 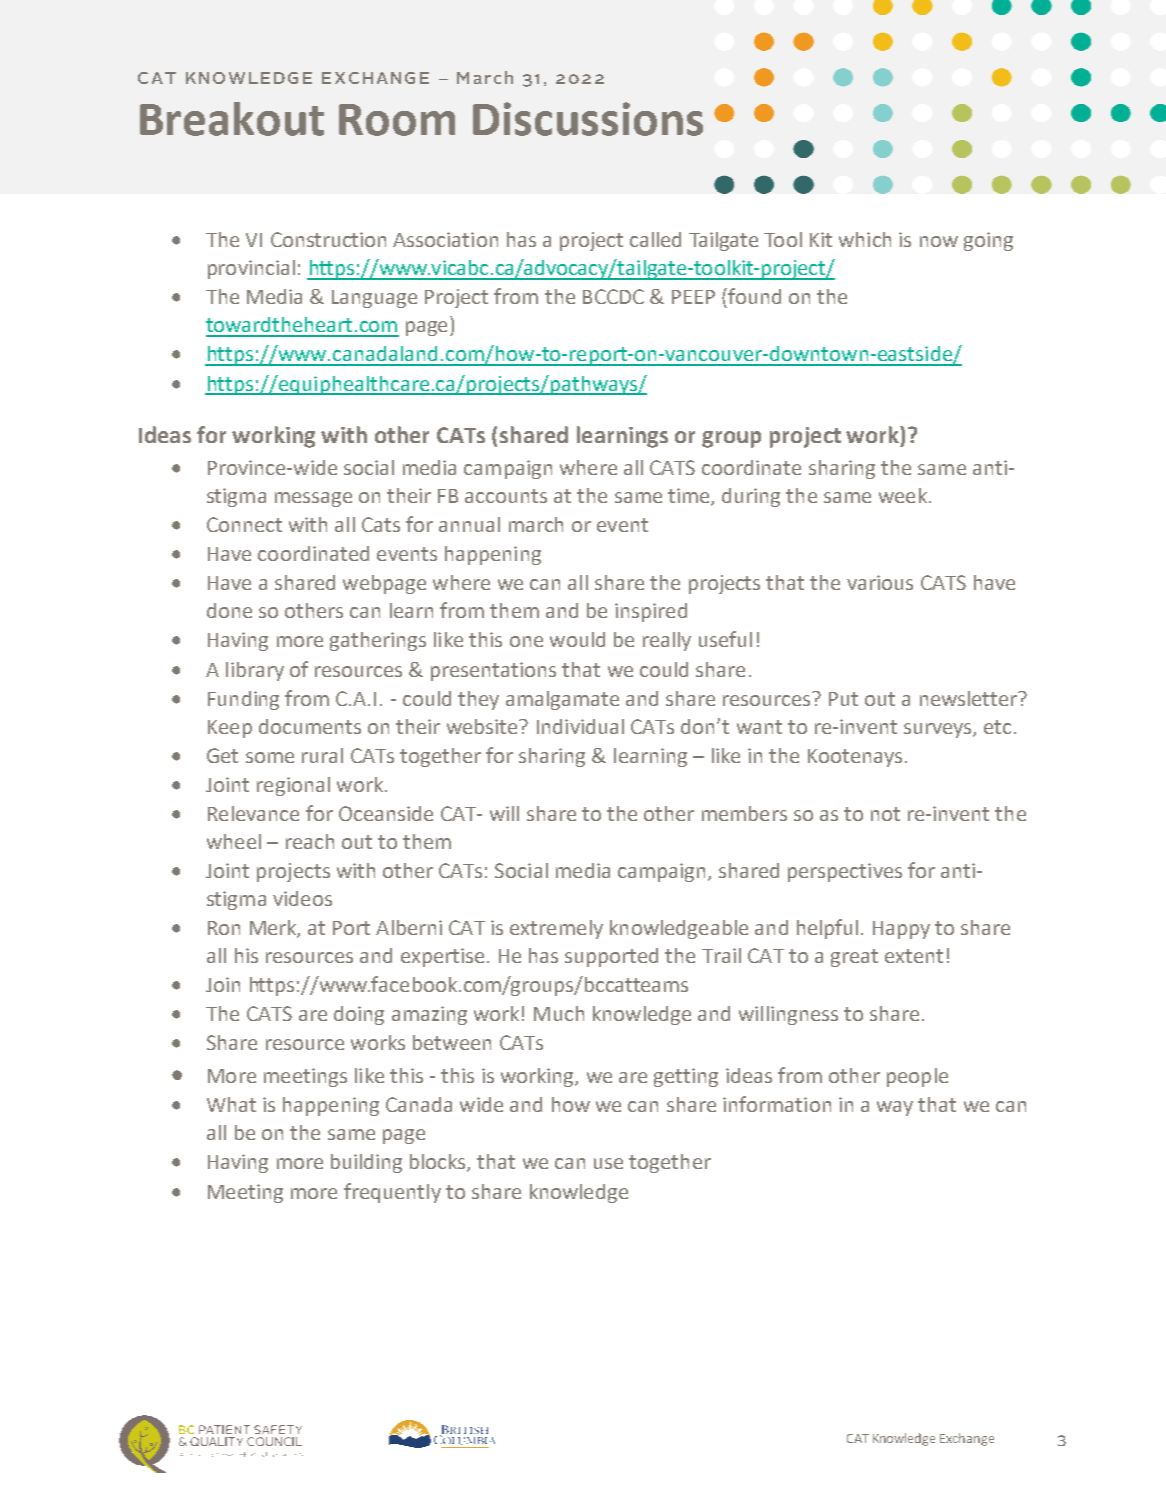 I want to click on Discussions, so click(x=588, y=119).
